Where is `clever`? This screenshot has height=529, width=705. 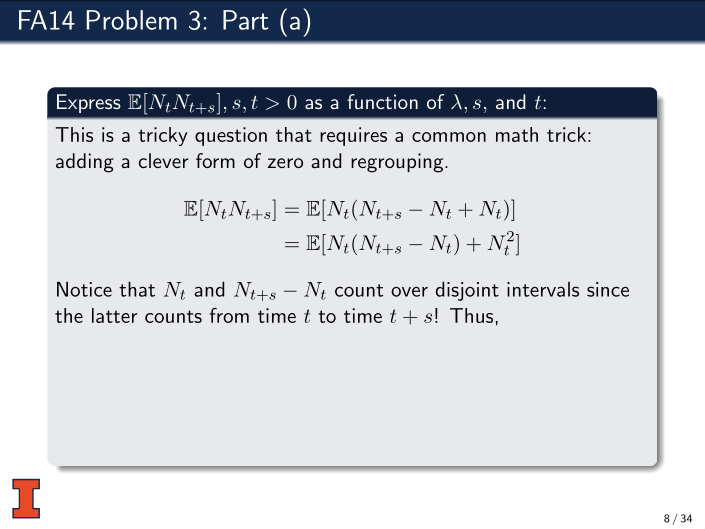 clever is located at coordinates (163, 160).
